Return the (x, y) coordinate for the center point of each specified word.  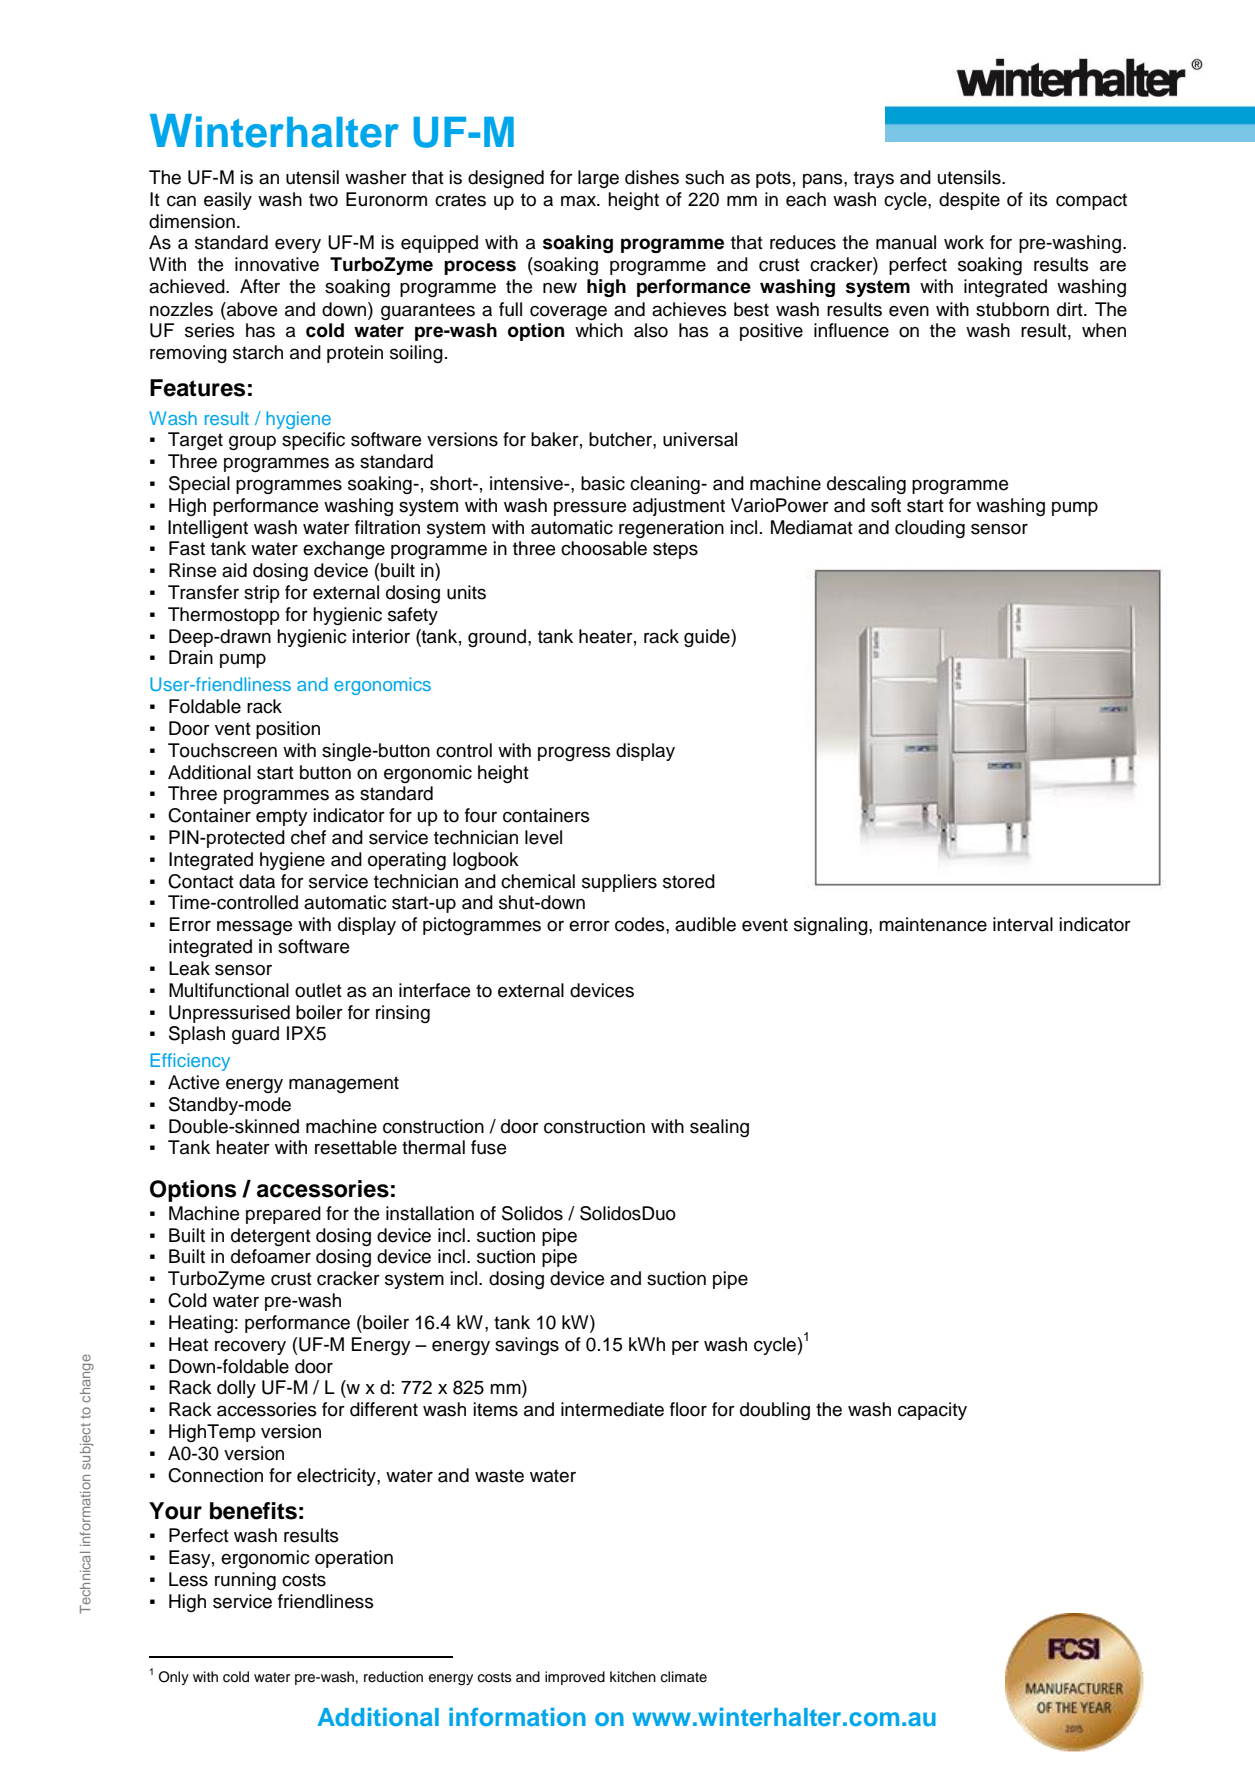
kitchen (633, 1677)
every (298, 246)
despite (969, 201)
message (254, 927)
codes (641, 924)
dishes (652, 177)
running (245, 1581)
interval (1023, 924)
